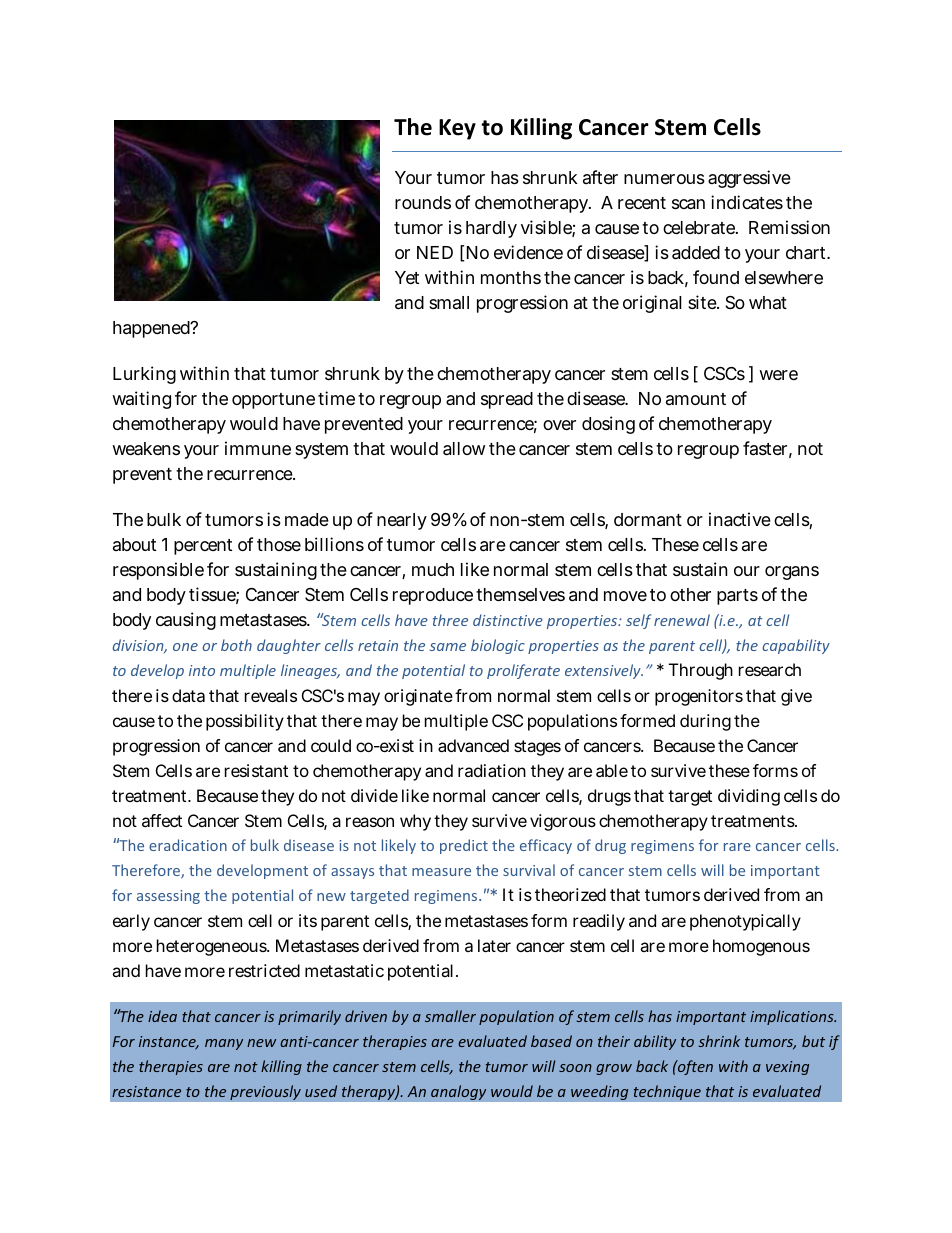 The image size is (952, 1233). Describe the element at coordinates (719, 1041) in the screenshot. I see `shrink` at that location.
